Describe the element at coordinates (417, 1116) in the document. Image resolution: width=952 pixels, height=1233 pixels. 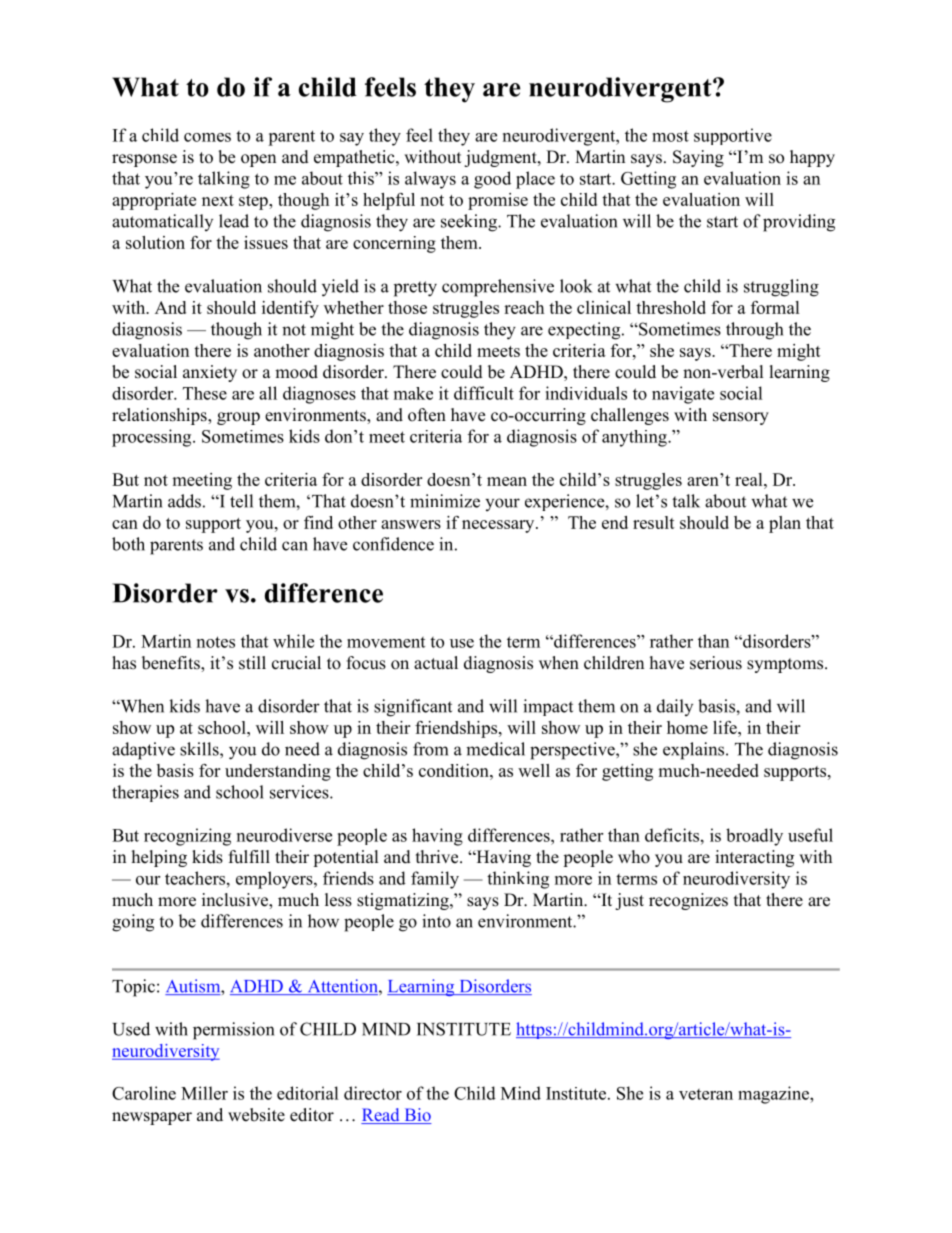
I see `Bio` at that location.
